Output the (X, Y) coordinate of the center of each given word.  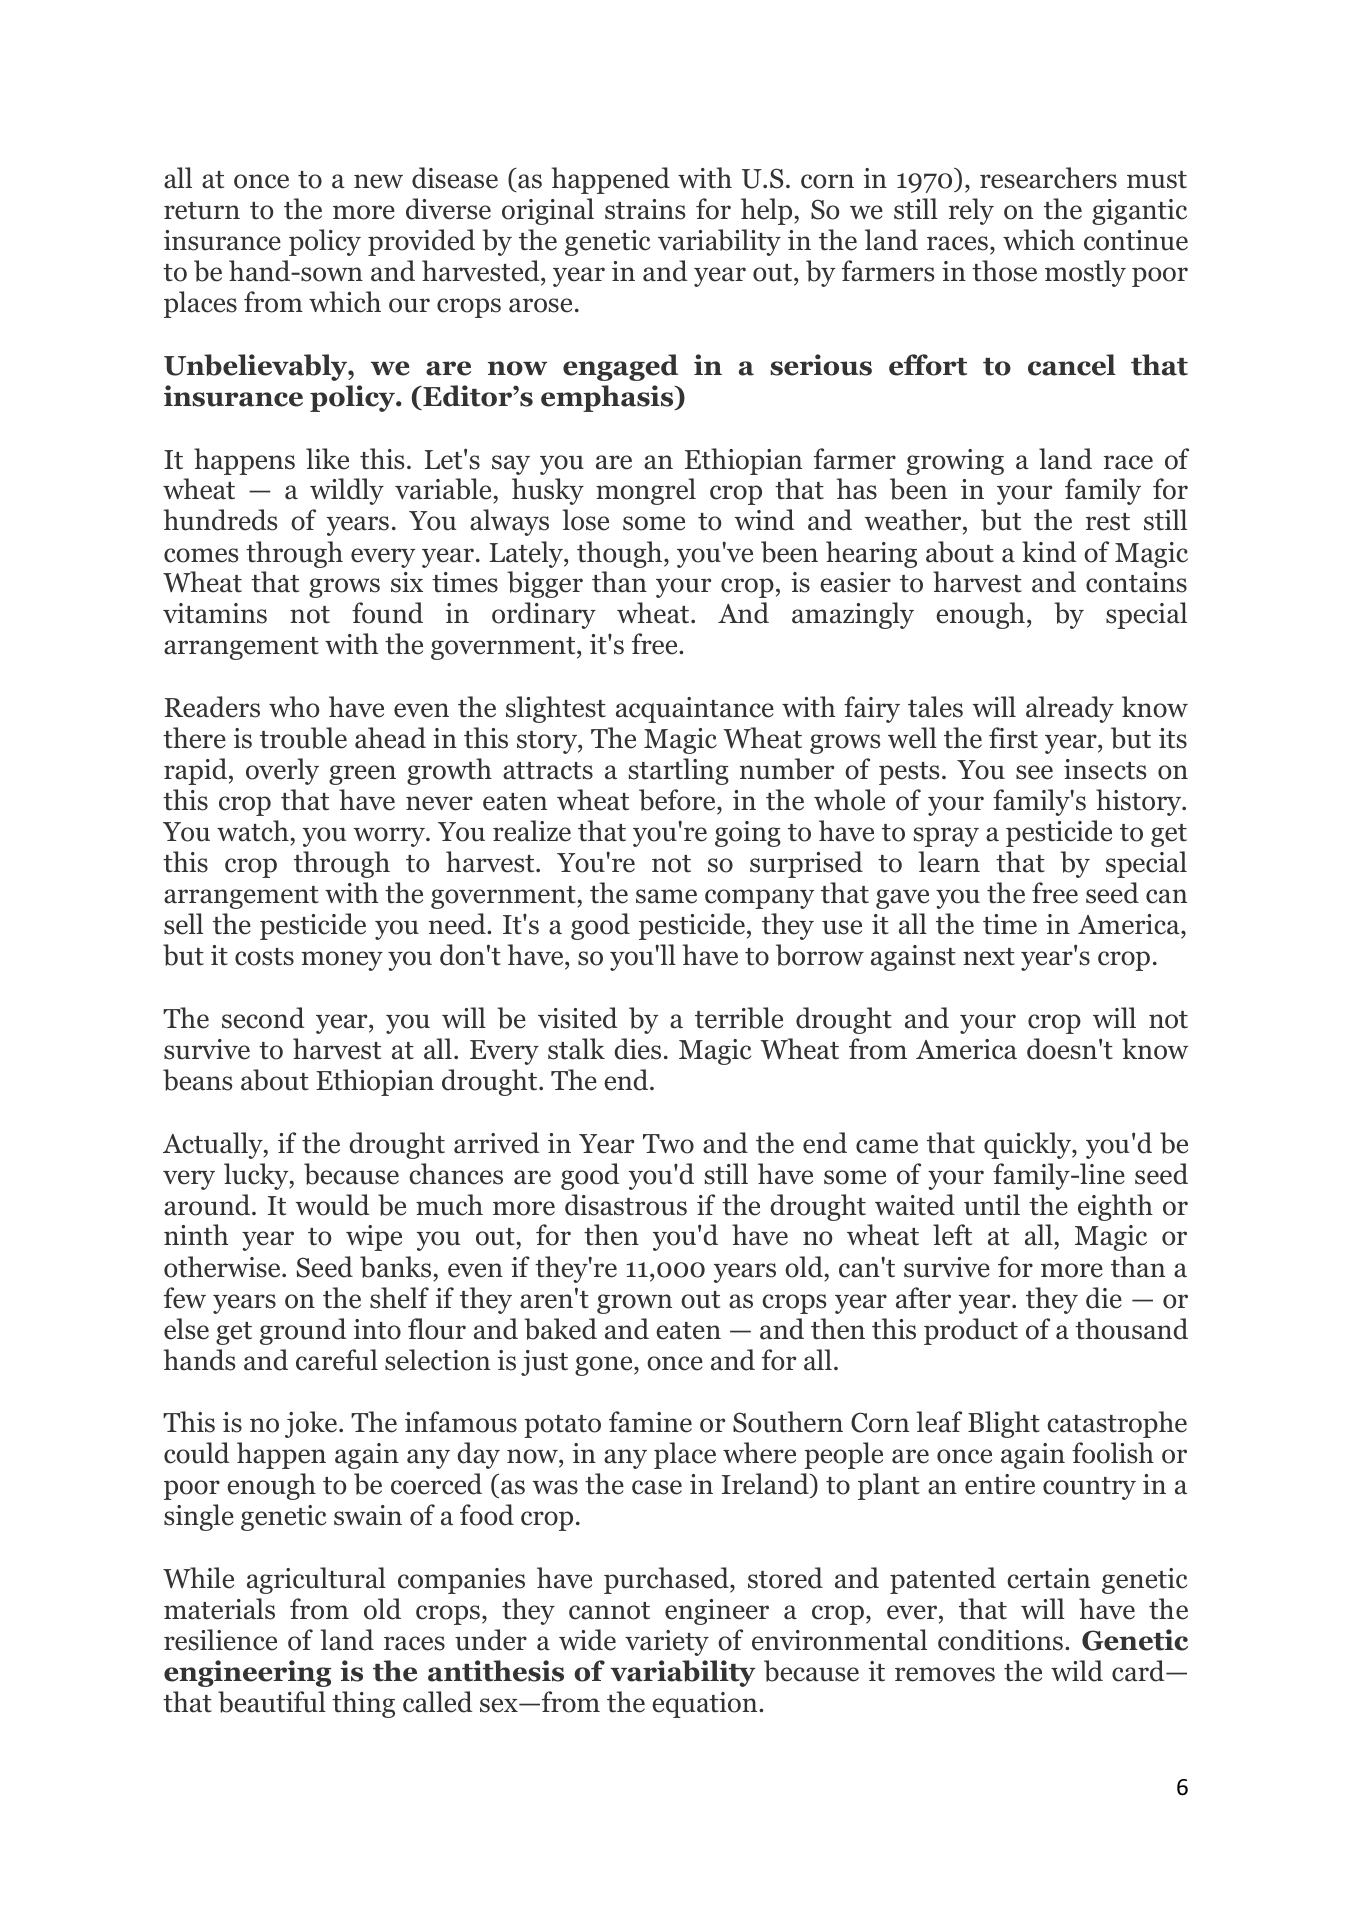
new (378, 181)
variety (667, 1643)
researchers (1048, 178)
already (1070, 709)
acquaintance (695, 710)
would (332, 1205)
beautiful (272, 1702)
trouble (303, 738)
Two (668, 1144)
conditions (1000, 1640)
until (992, 1205)
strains (645, 209)
